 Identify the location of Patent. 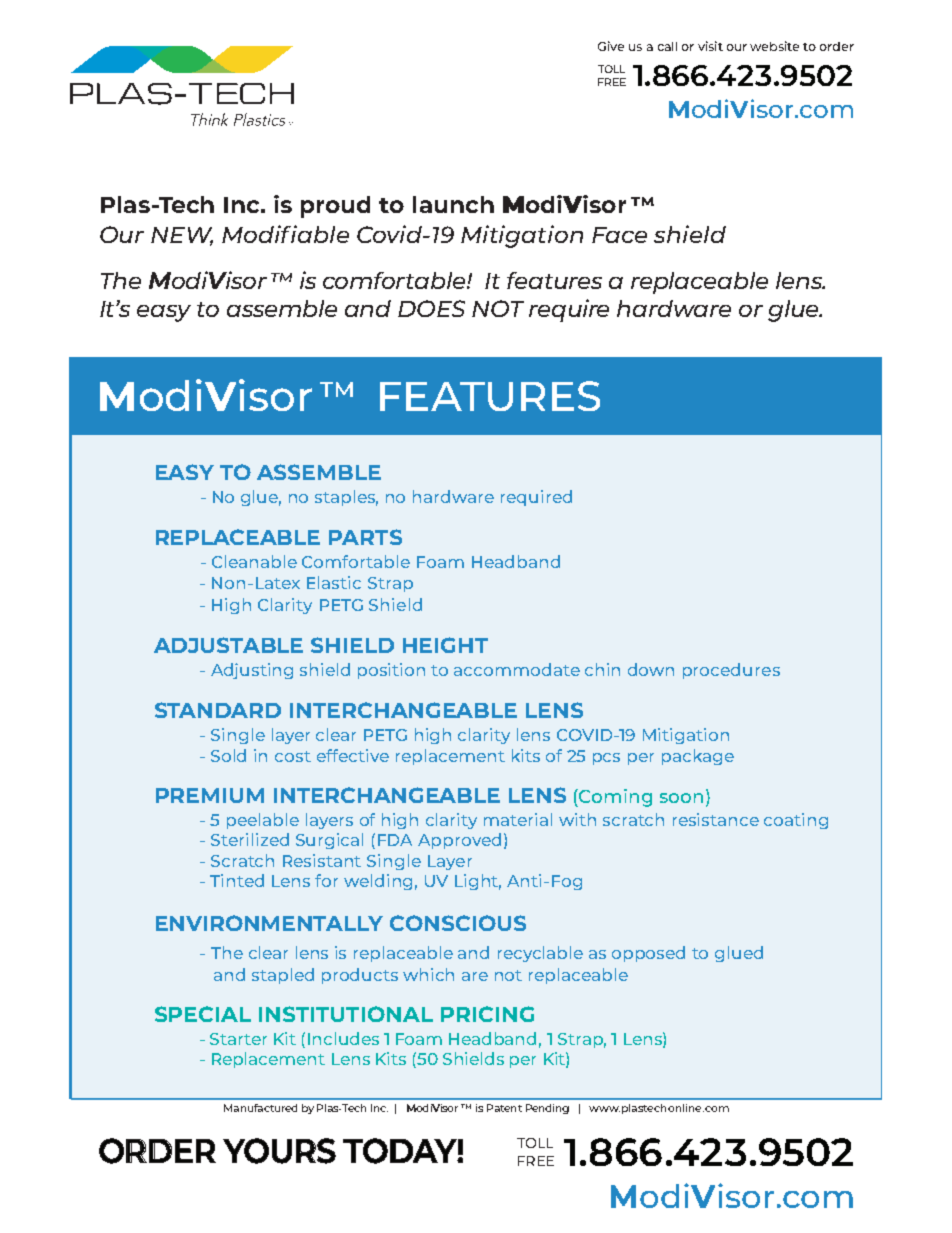
(504, 1108).
